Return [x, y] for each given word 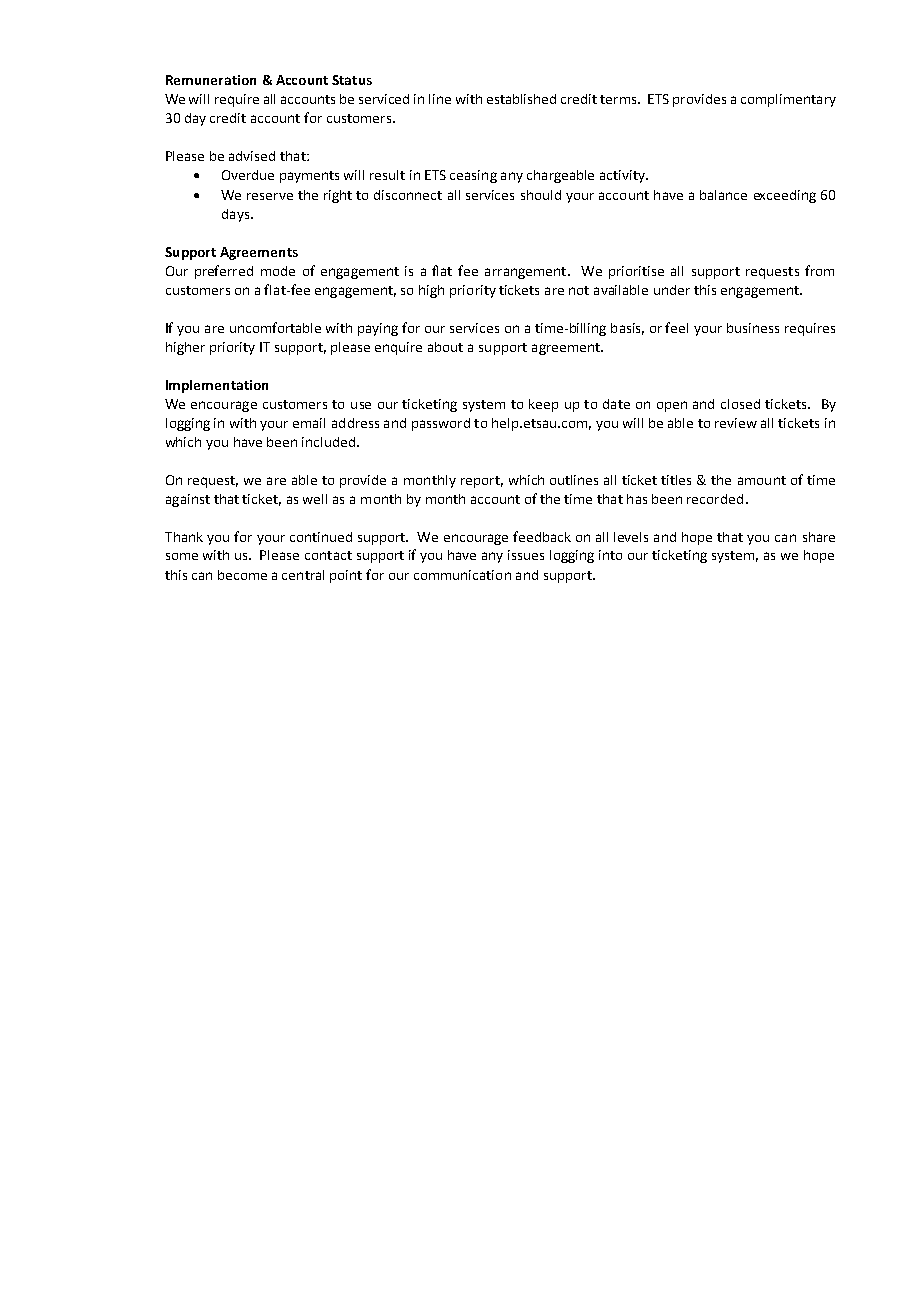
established [521, 99]
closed [740, 404]
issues [526, 555]
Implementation [217, 386]
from [819, 270]
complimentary [788, 100]
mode [278, 271]
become [242, 575]
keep [543, 405]
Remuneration [211, 80]
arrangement [527, 273]
